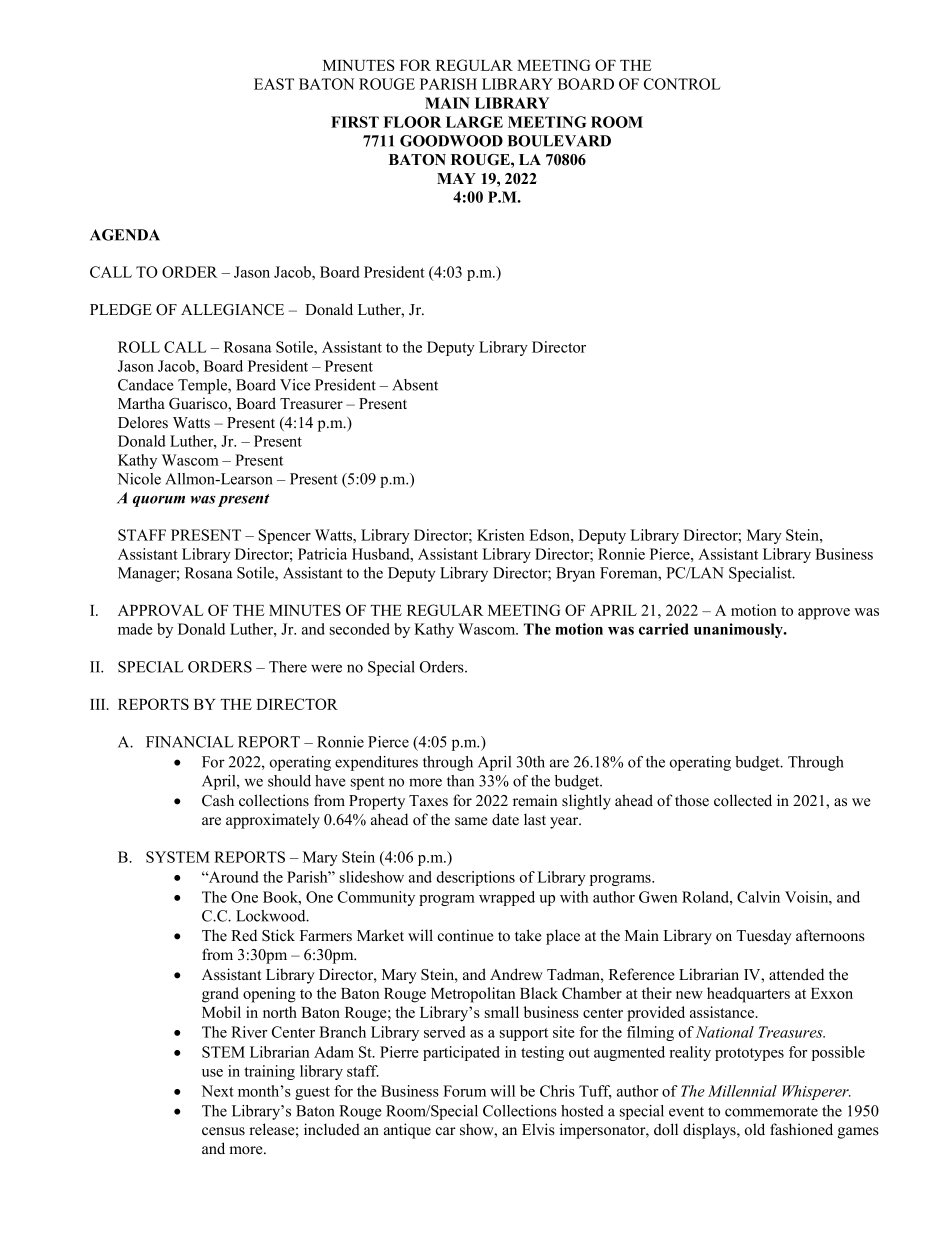 Image resolution: width=952 pixels, height=1233 pixels. I want to click on collected, so click(743, 800).
